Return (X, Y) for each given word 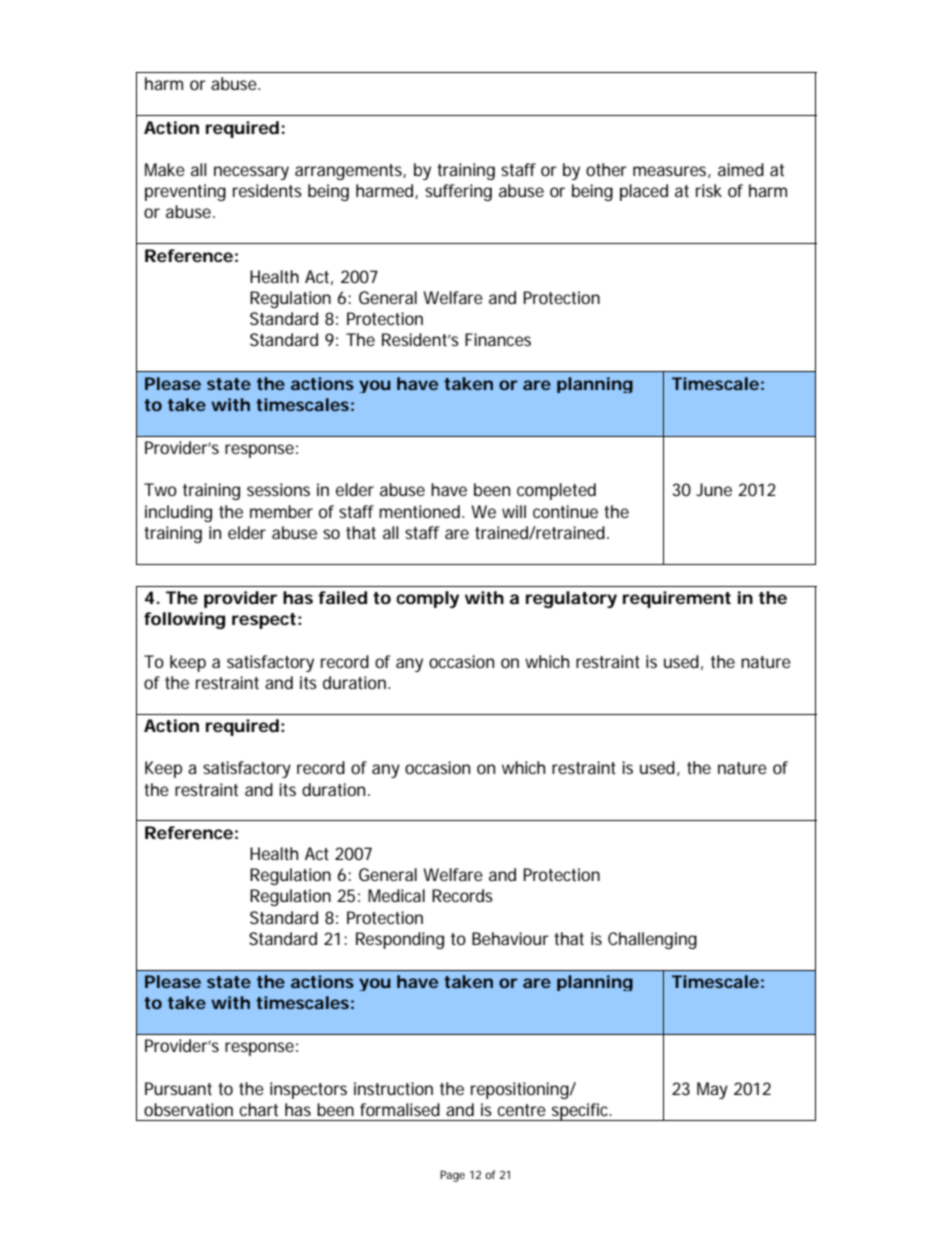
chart (259, 1109)
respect (264, 621)
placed (644, 192)
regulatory (571, 599)
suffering (458, 192)
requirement (677, 599)
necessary (251, 173)
